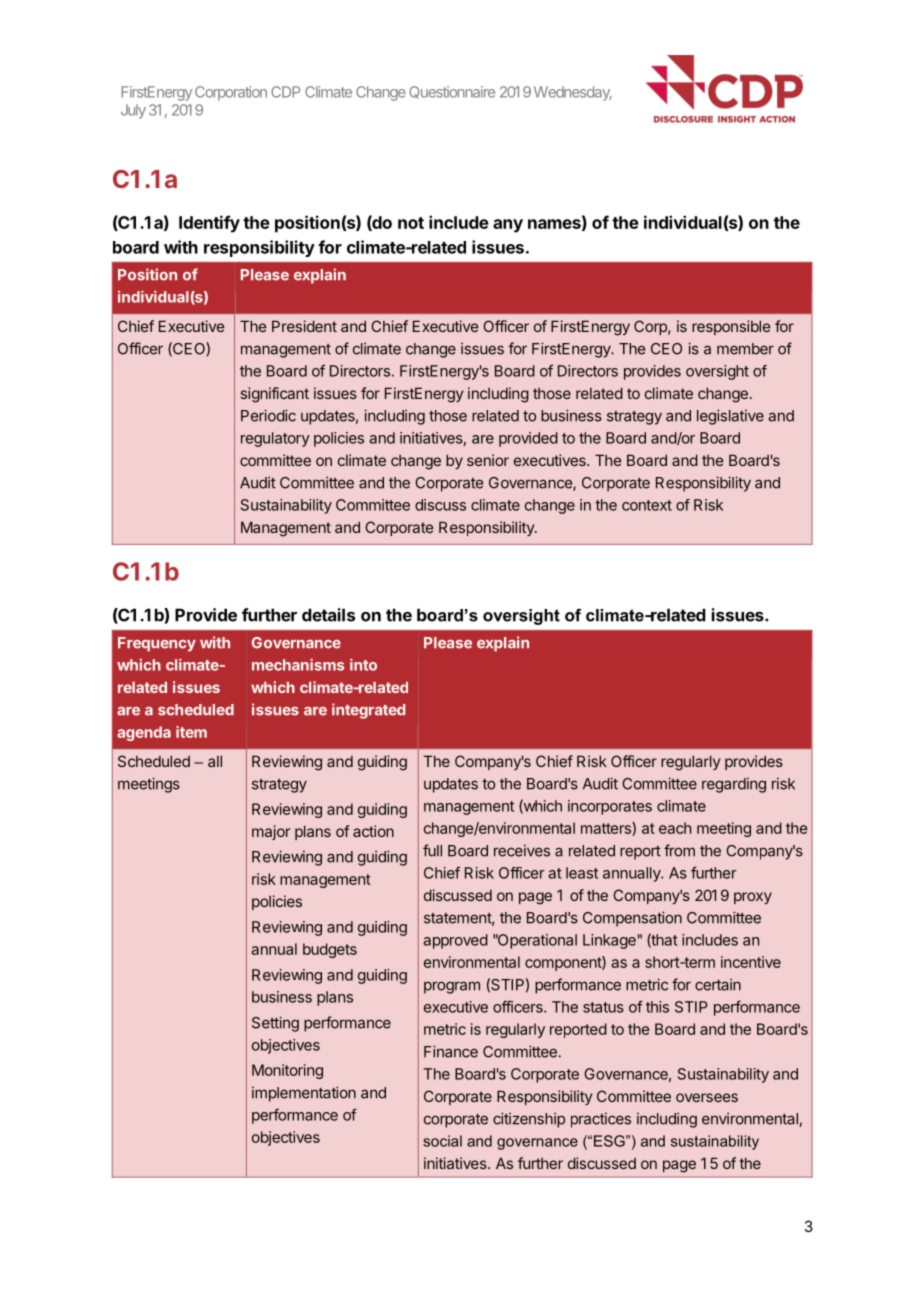 The image size is (924, 1308). Describe the element at coordinates (271, 832) in the document. I see `major` at that location.
